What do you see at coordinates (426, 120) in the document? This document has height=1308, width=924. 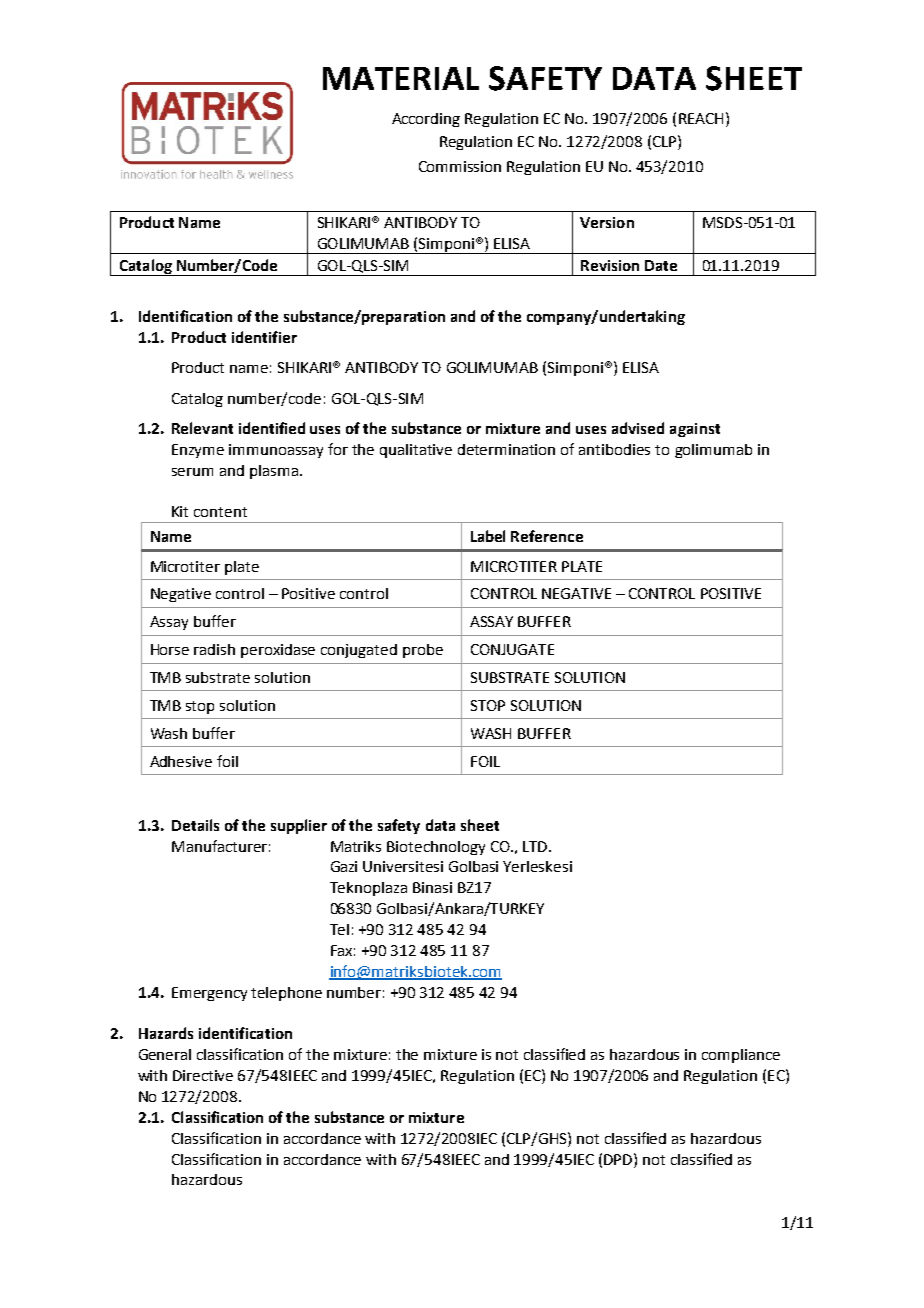 I see `According` at bounding box center [426, 120].
